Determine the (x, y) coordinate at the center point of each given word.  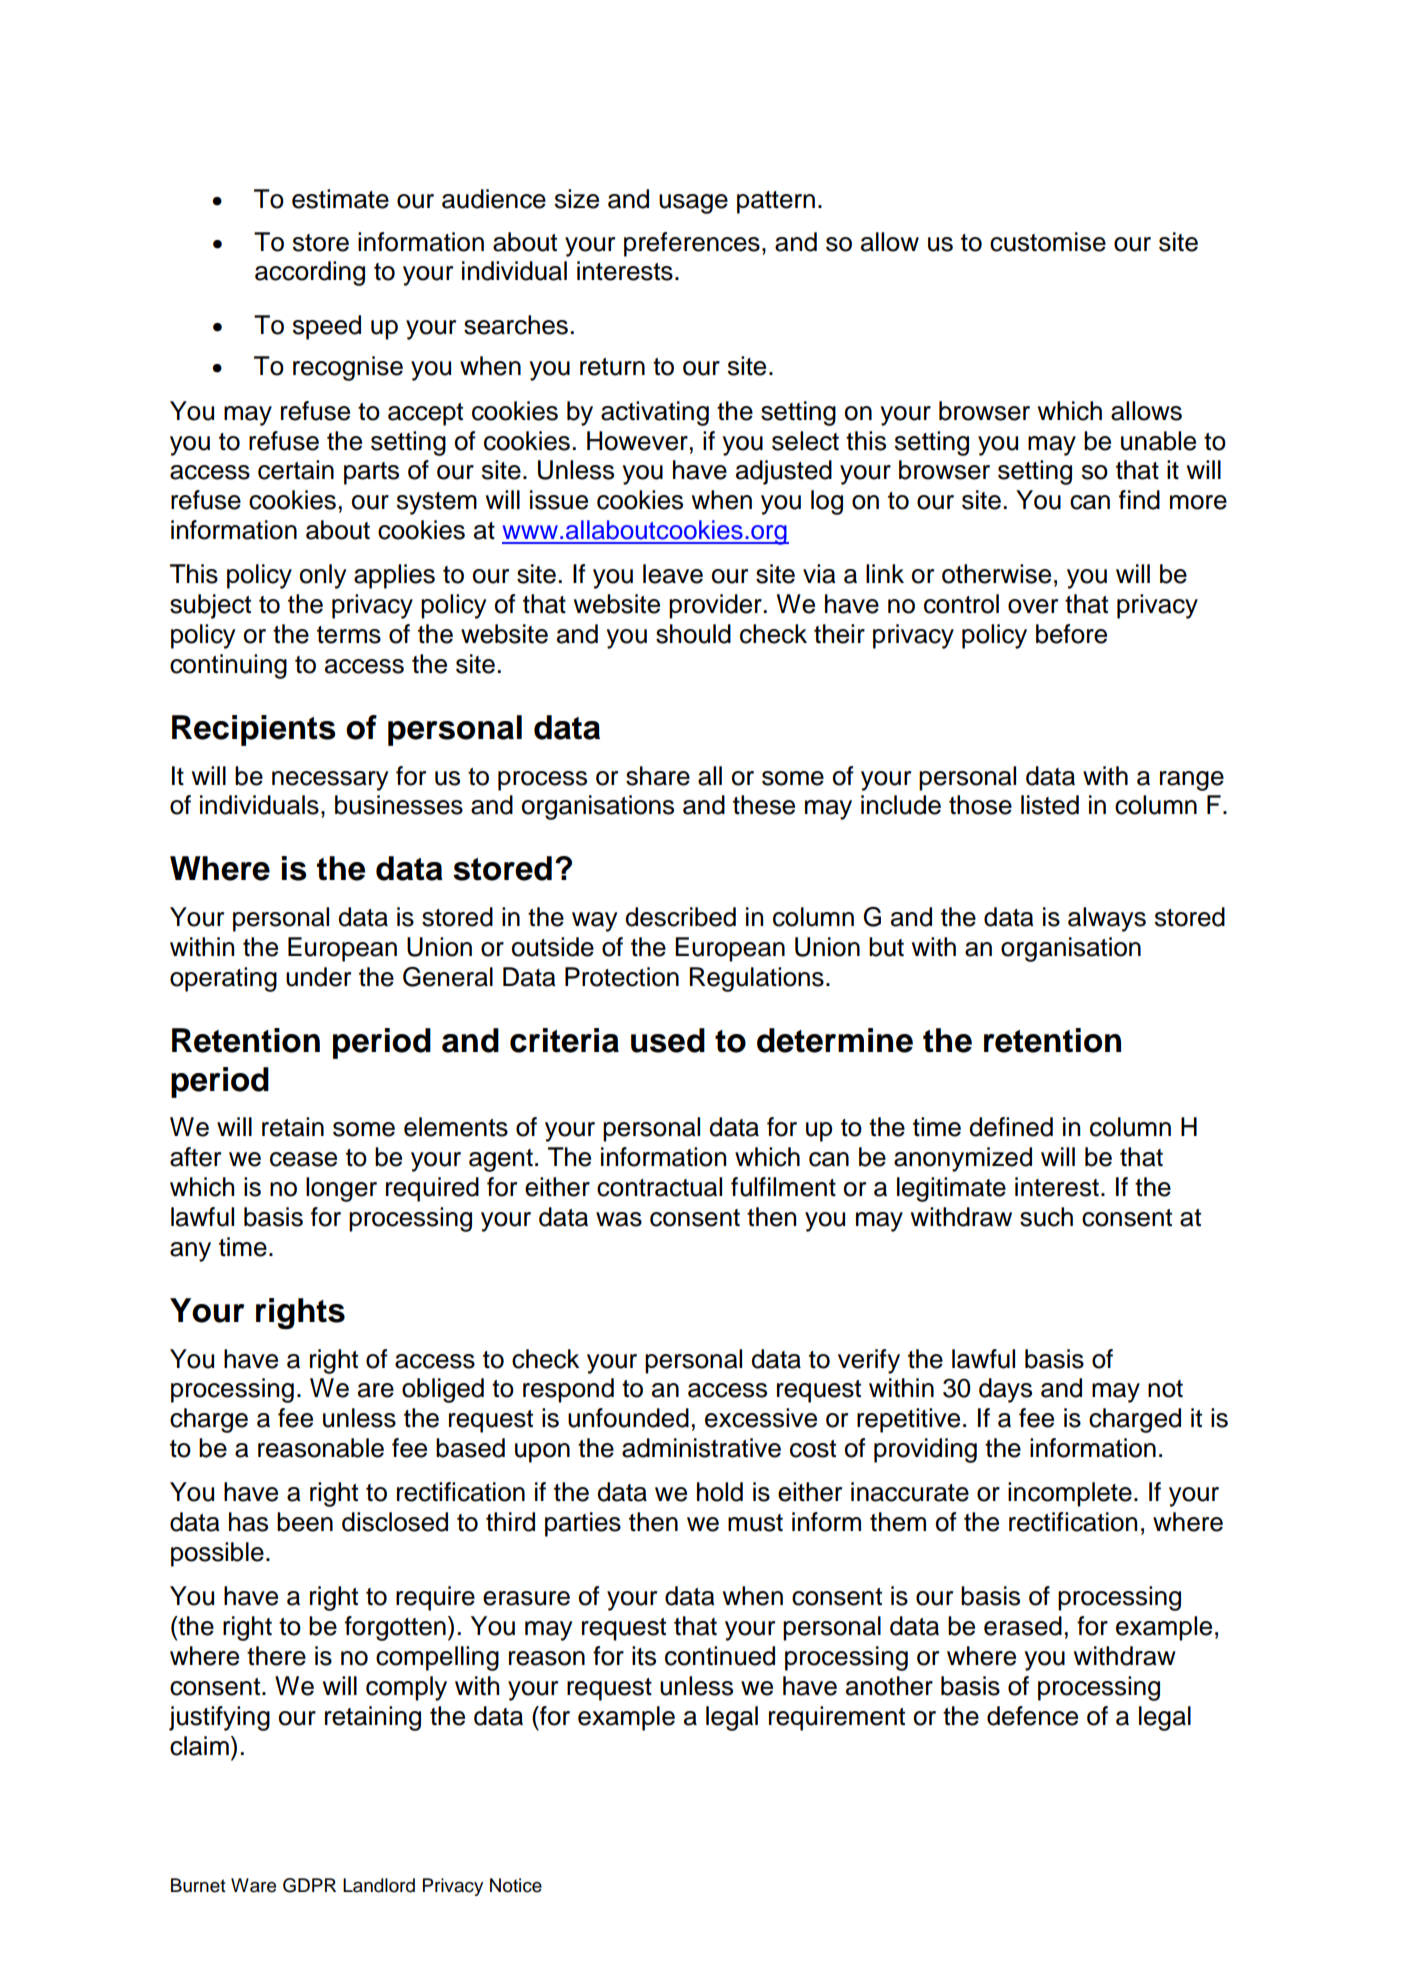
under (318, 977)
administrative (701, 1448)
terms (349, 635)
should (693, 634)
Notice (516, 1885)
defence (1032, 1716)
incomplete (1070, 1494)
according (310, 273)
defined (1011, 1127)
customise (1048, 242)
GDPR (309, 1885)
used (668, 1040)
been (305, 1522)
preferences (692, 244)
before (1071, 634)
